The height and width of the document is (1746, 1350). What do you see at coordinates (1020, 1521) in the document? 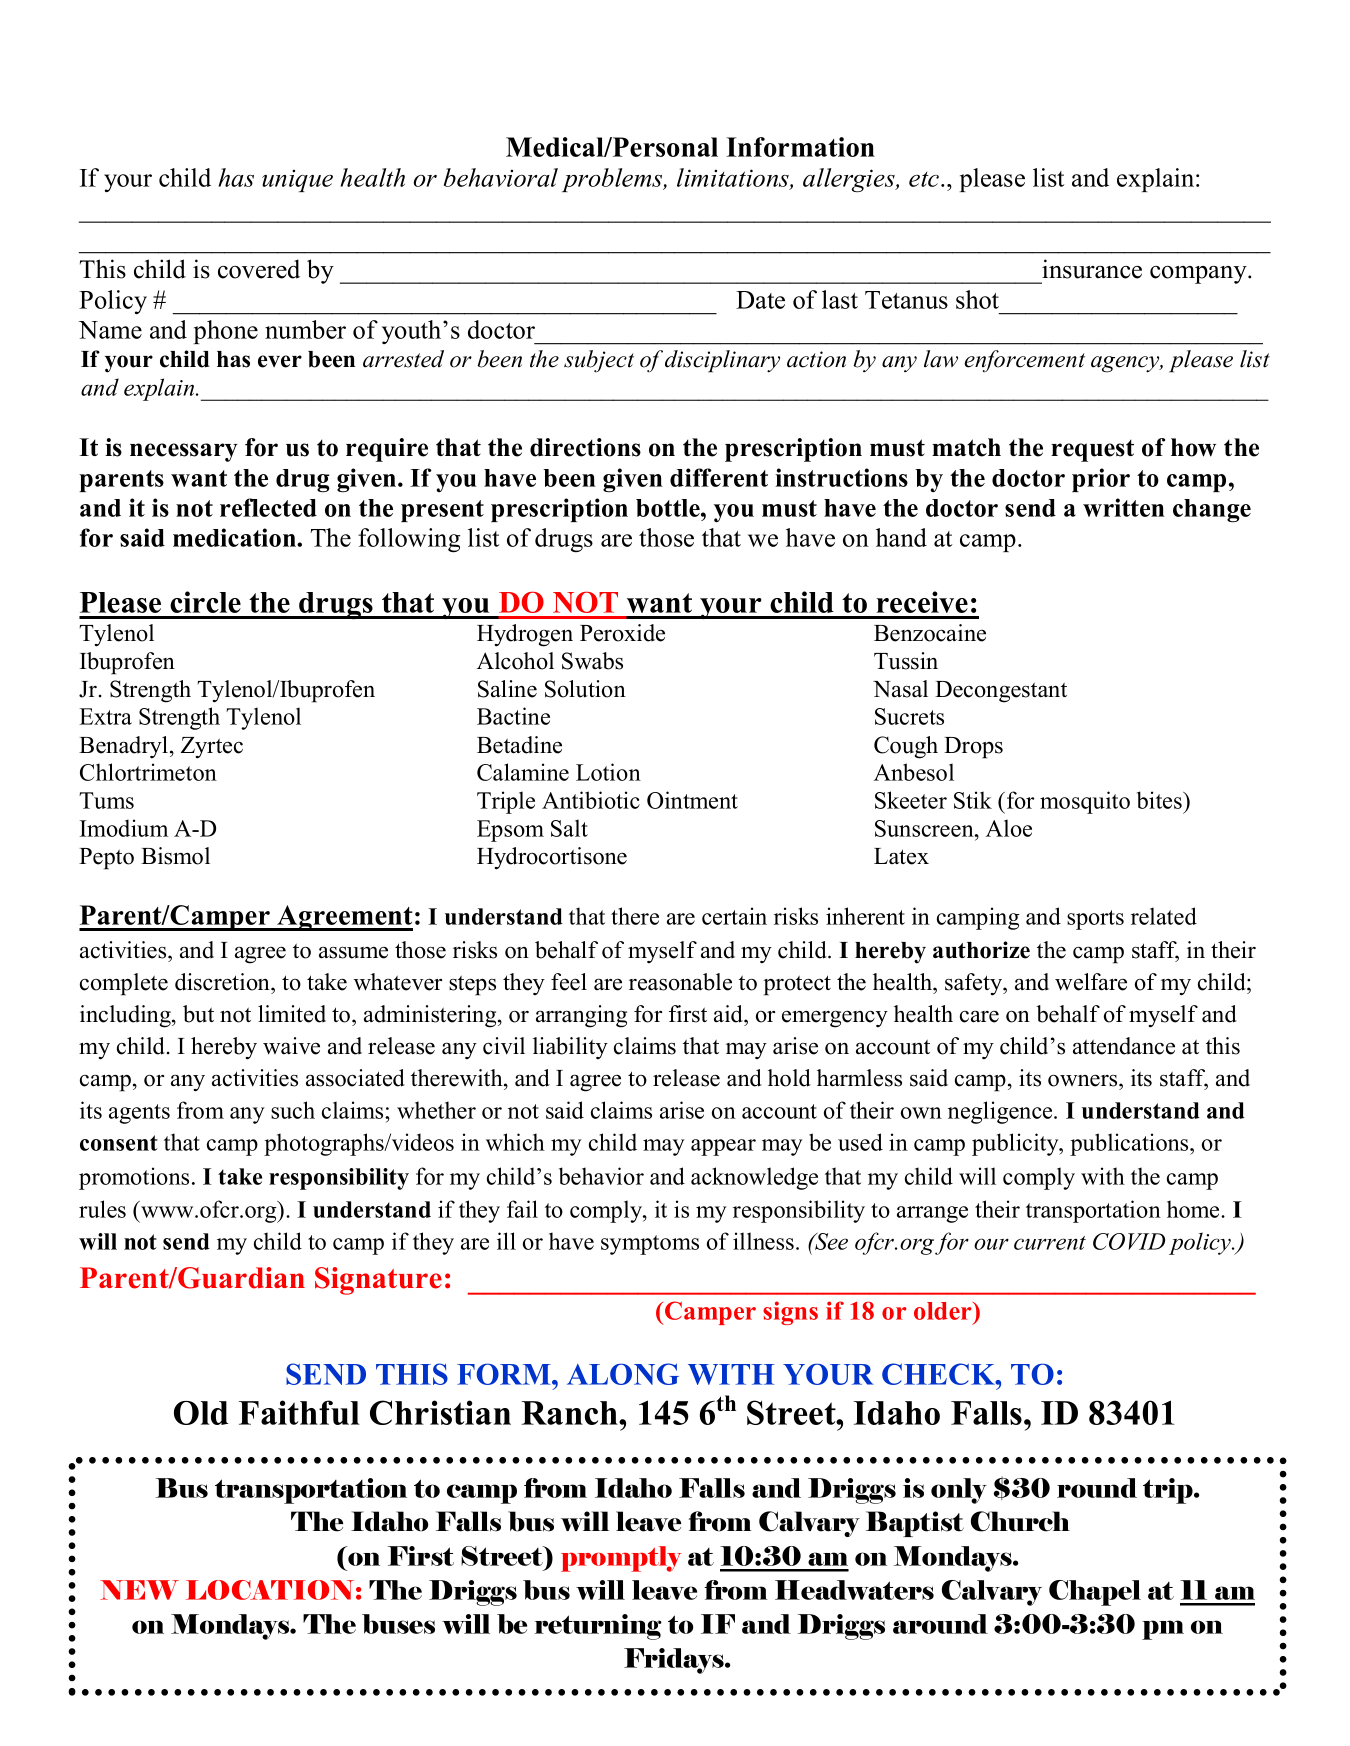
I see `Church` at bounding box center [1020, 1521].
